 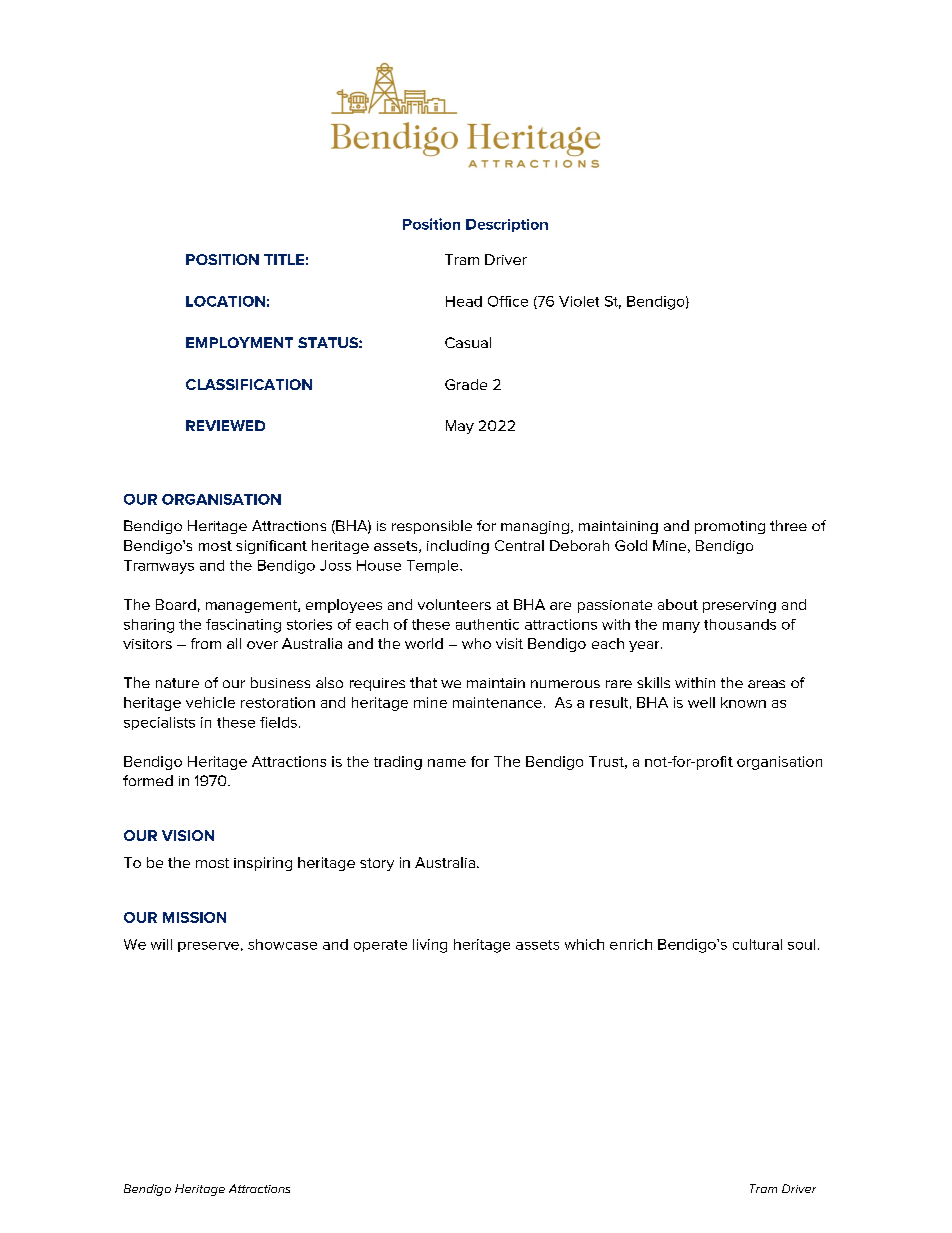 I want to click on maintenance, so click(x=497, y=702).
